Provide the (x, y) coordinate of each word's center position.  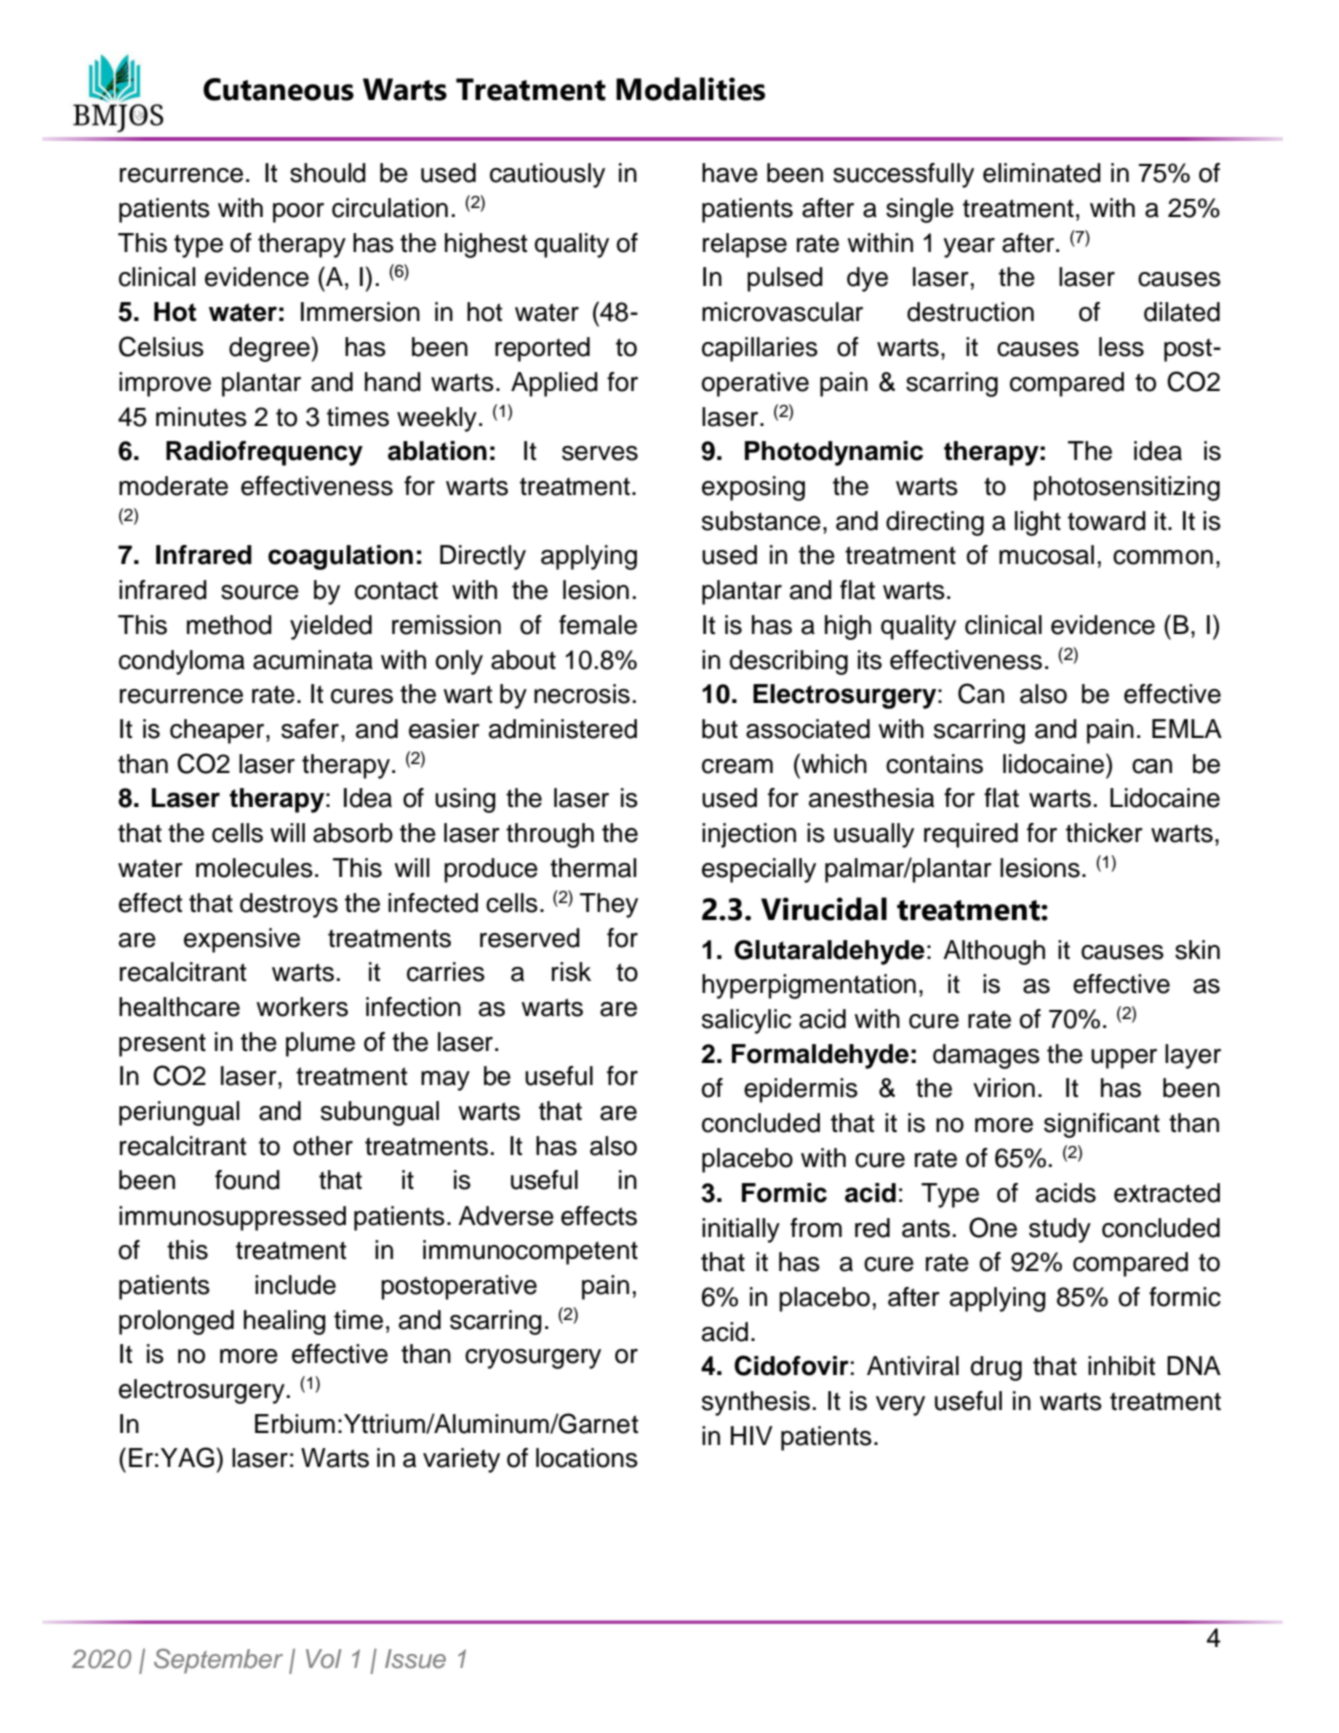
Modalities (690, 89)
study (1060, 1230)
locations (587, 1458)
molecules (254, 868)
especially (759, 870)
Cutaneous (278, 89)
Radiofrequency (264, 453)
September (218, 1661)
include (295, 1285)
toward (1107, 521)
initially (741, 1230)
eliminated (1042, 173)
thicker (1104, 833)
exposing (753, 488)
